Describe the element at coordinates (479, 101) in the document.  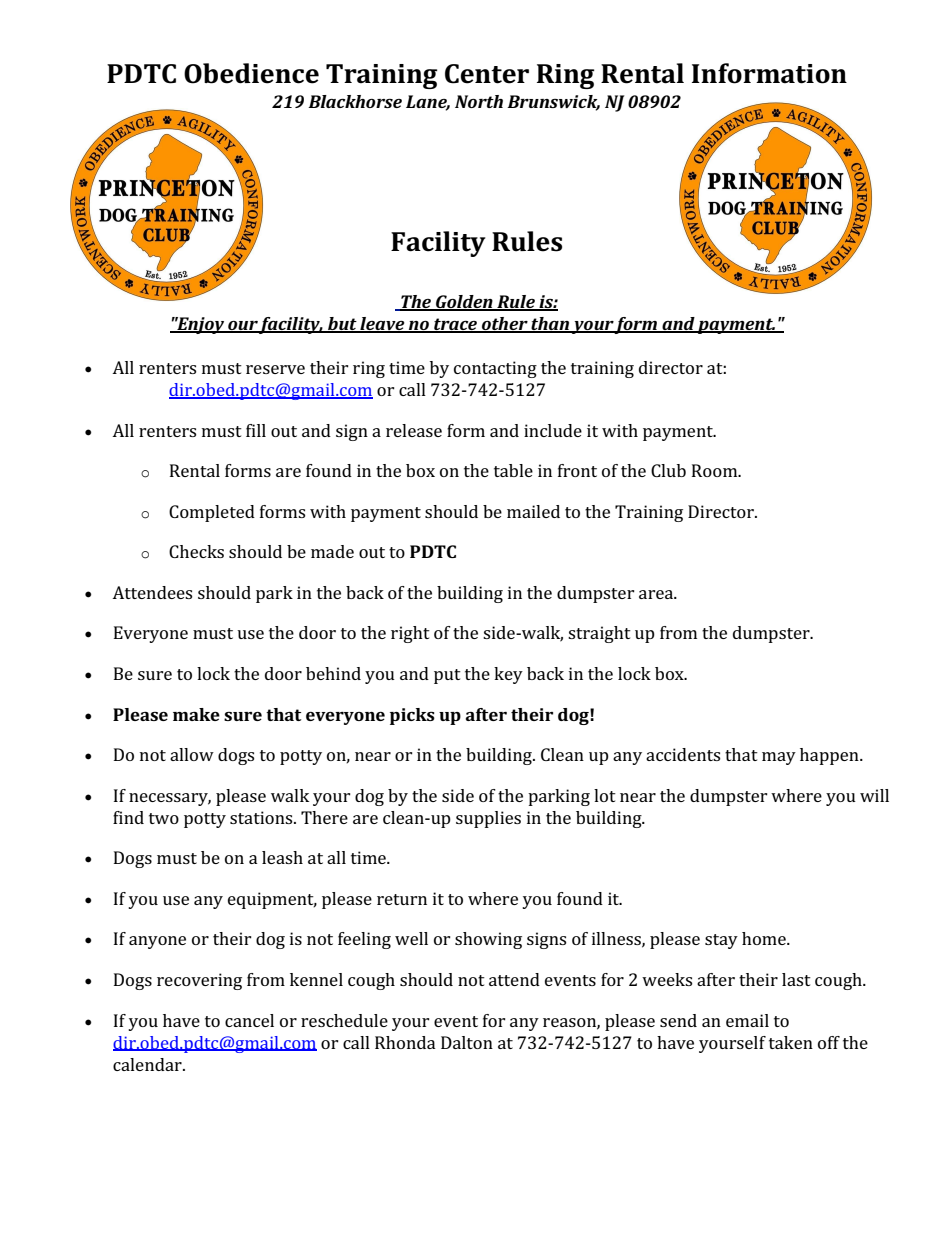
I see `North` at that location.
